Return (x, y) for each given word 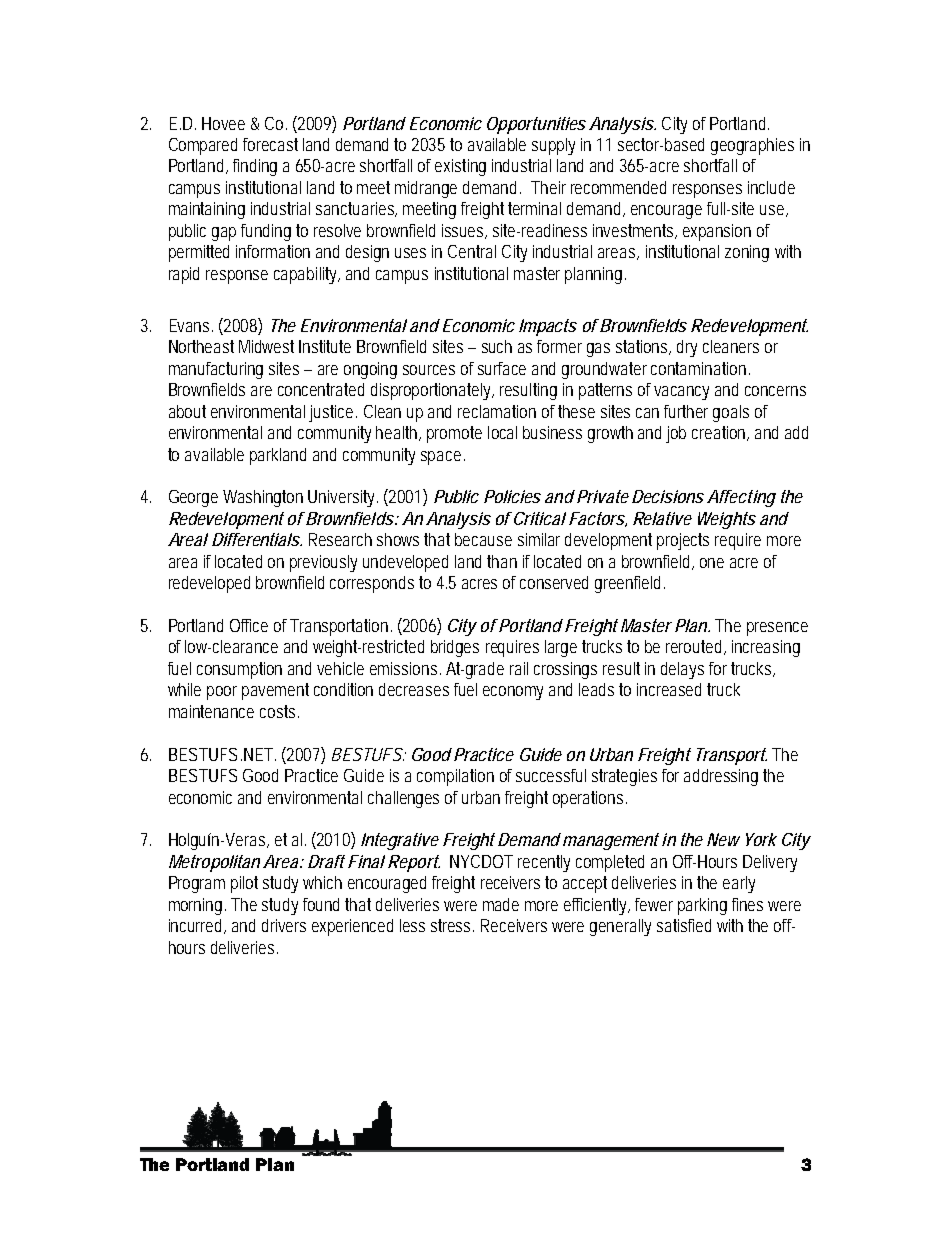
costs (279, 711)
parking (702, 906)
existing (460, 167)
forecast (270, 144)
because (483, 539)
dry (687, 348)
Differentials (257, 539)
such (497, 346)
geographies (752, 146)
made (501, 904)
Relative (662, 518)
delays (682, 670)
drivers (284, 925)
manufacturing (216, 370)
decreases (414, 689)
